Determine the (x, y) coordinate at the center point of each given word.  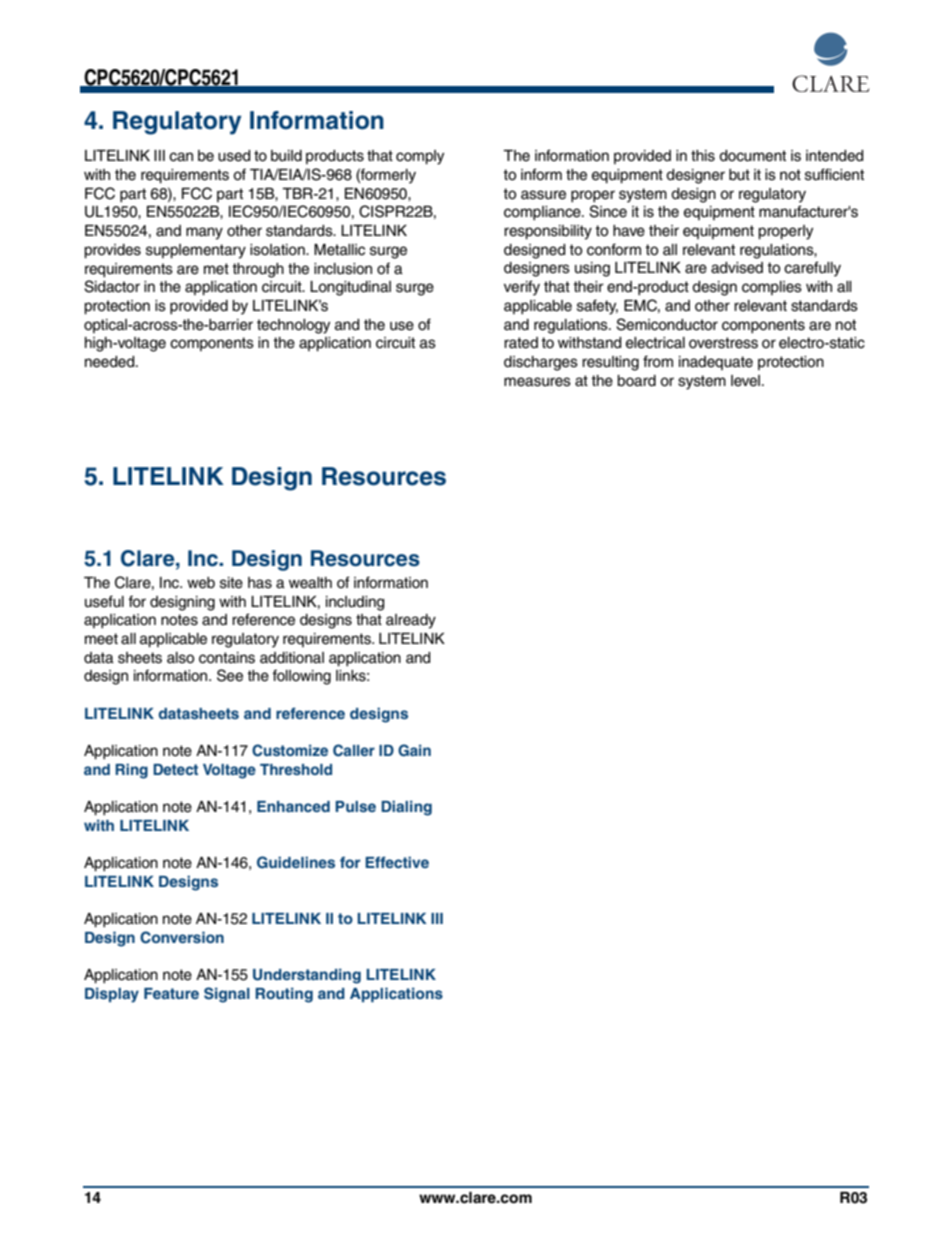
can (181, 157)
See (230, 675)
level (747, 381)
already (411, 621)
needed (111, 362)
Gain (414, 750)
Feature (171, 993)
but (739, 175)
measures (537, 382)
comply (420, 157)
